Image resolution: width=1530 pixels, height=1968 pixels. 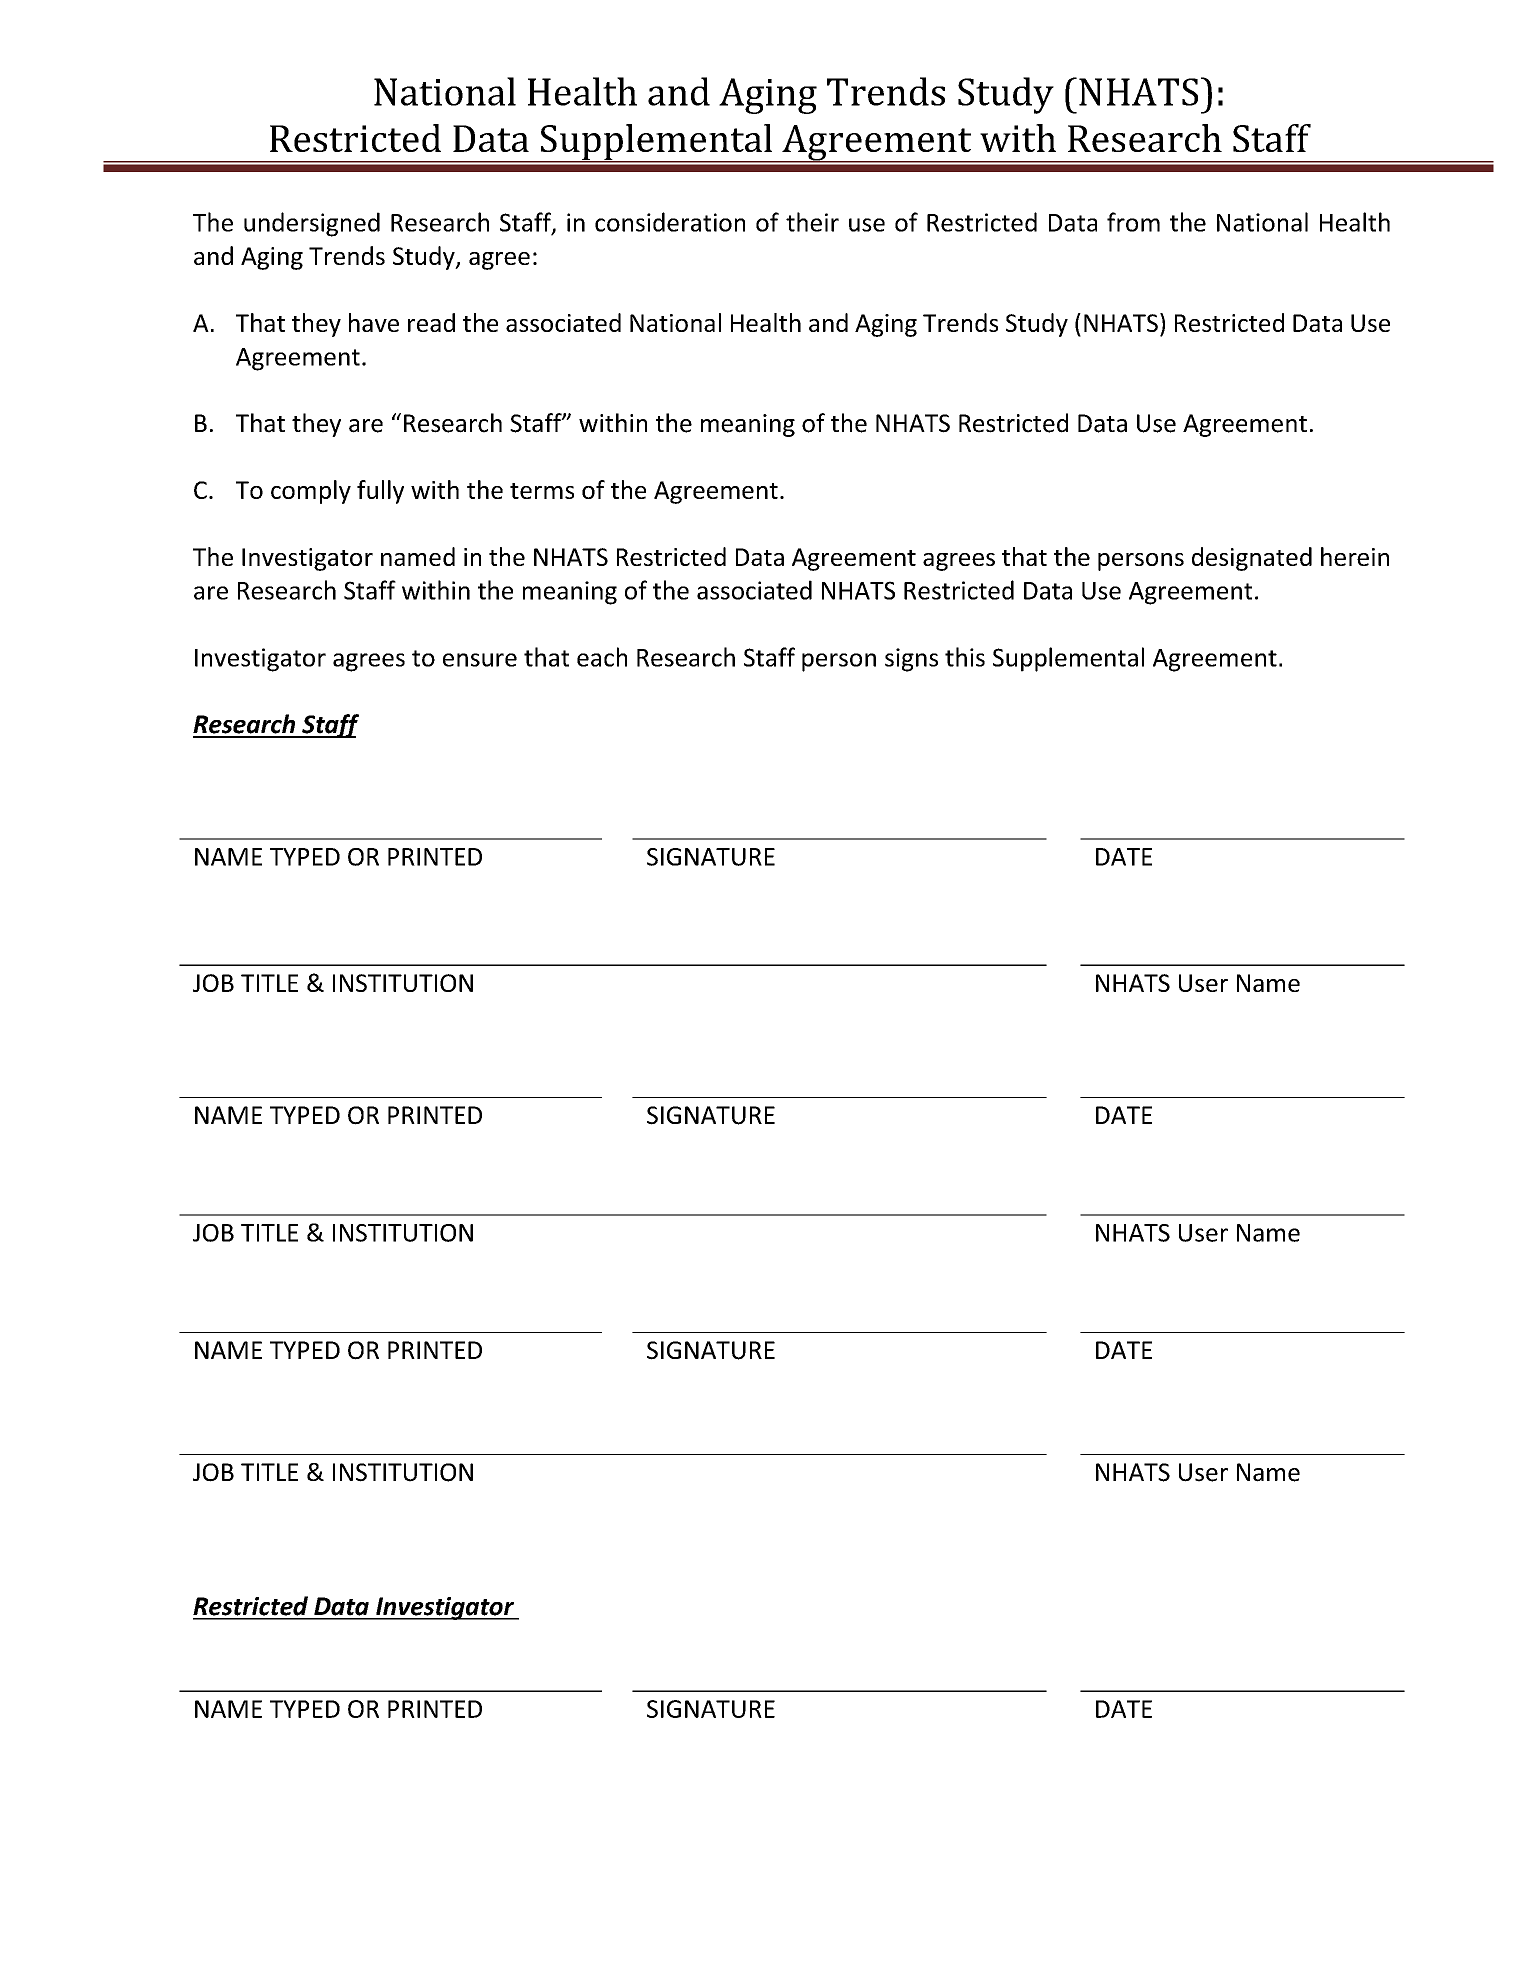 I want to click on terms, so click(x=542, y=491).
